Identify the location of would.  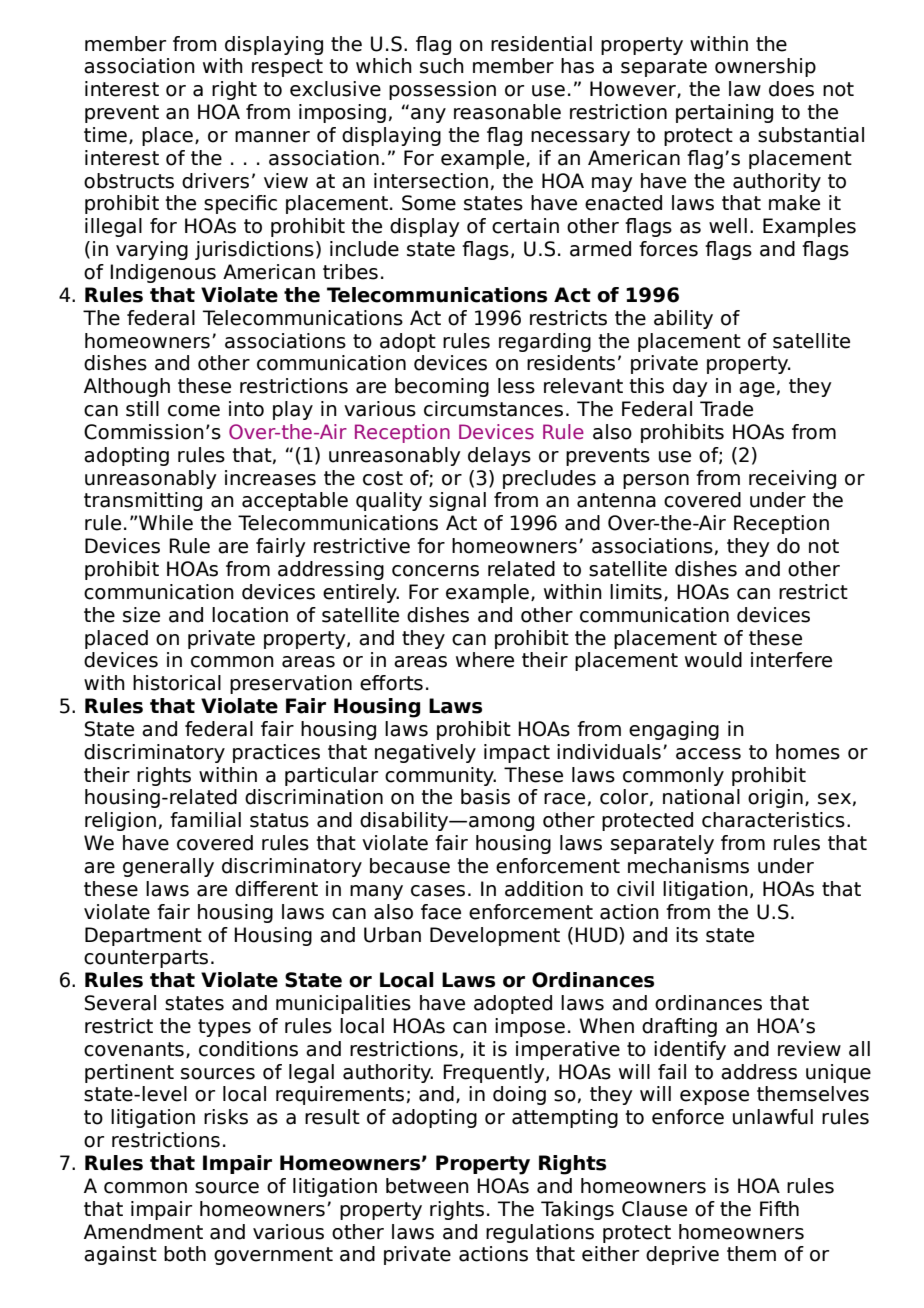
(713, 660).
